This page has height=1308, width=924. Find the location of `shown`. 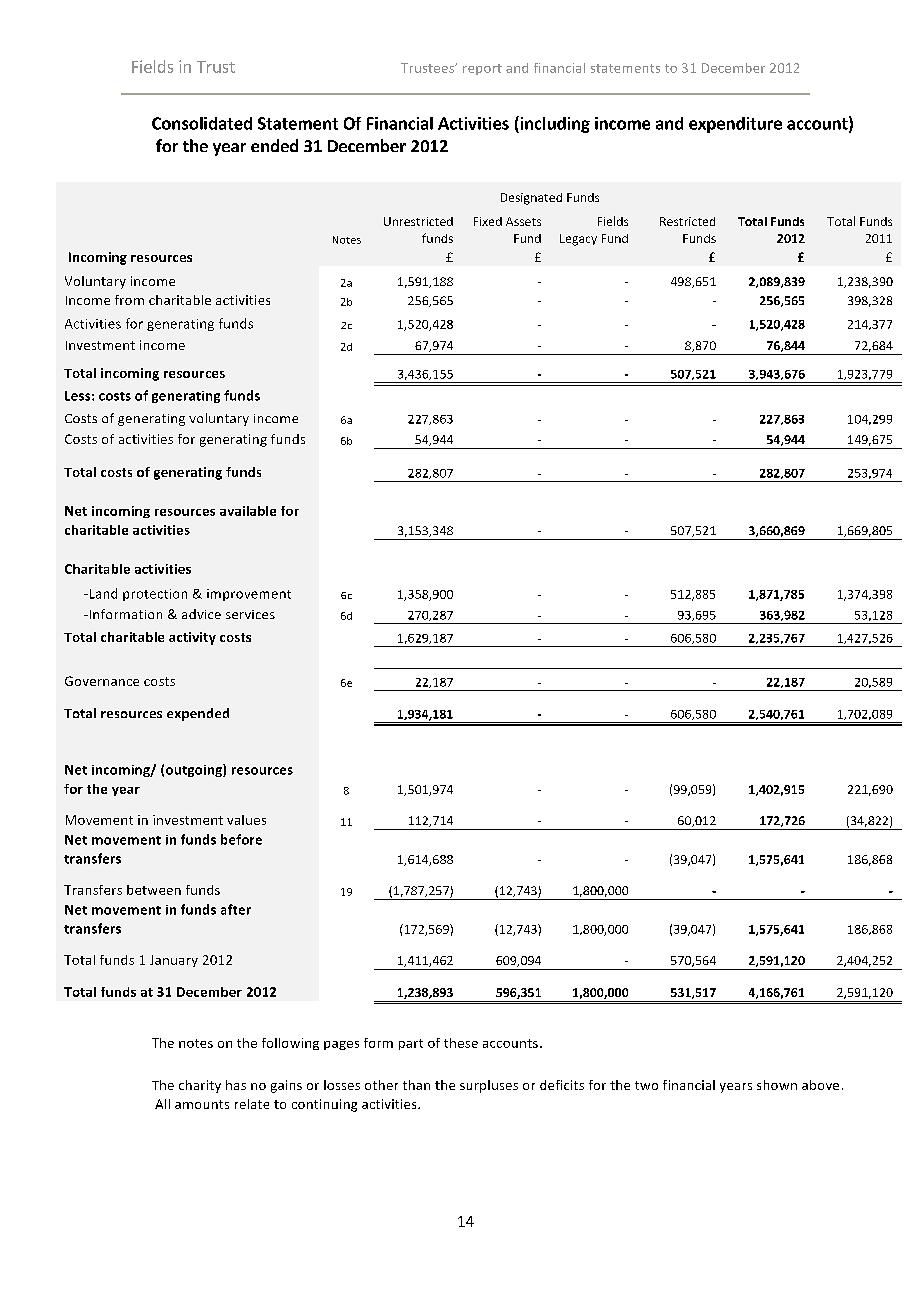

shown is located at coordinates (777, 1085).
